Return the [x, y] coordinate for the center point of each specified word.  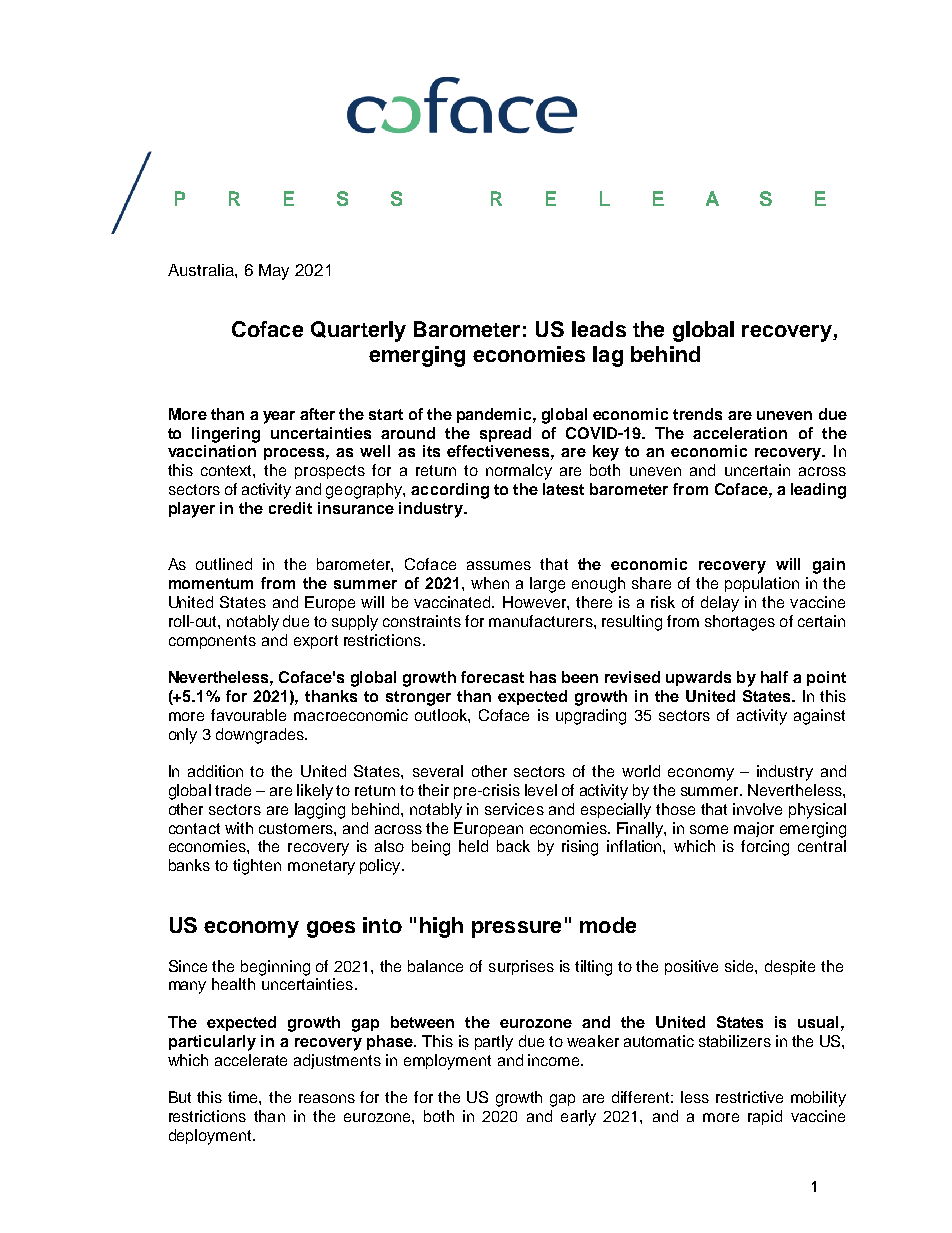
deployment [211, 1137]
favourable [248, 715]
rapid [765, 1117]
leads [599, 329]
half [774, 677]
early [578, 1118]
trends [697, 414]
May [274, 272]
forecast [492, 677]
